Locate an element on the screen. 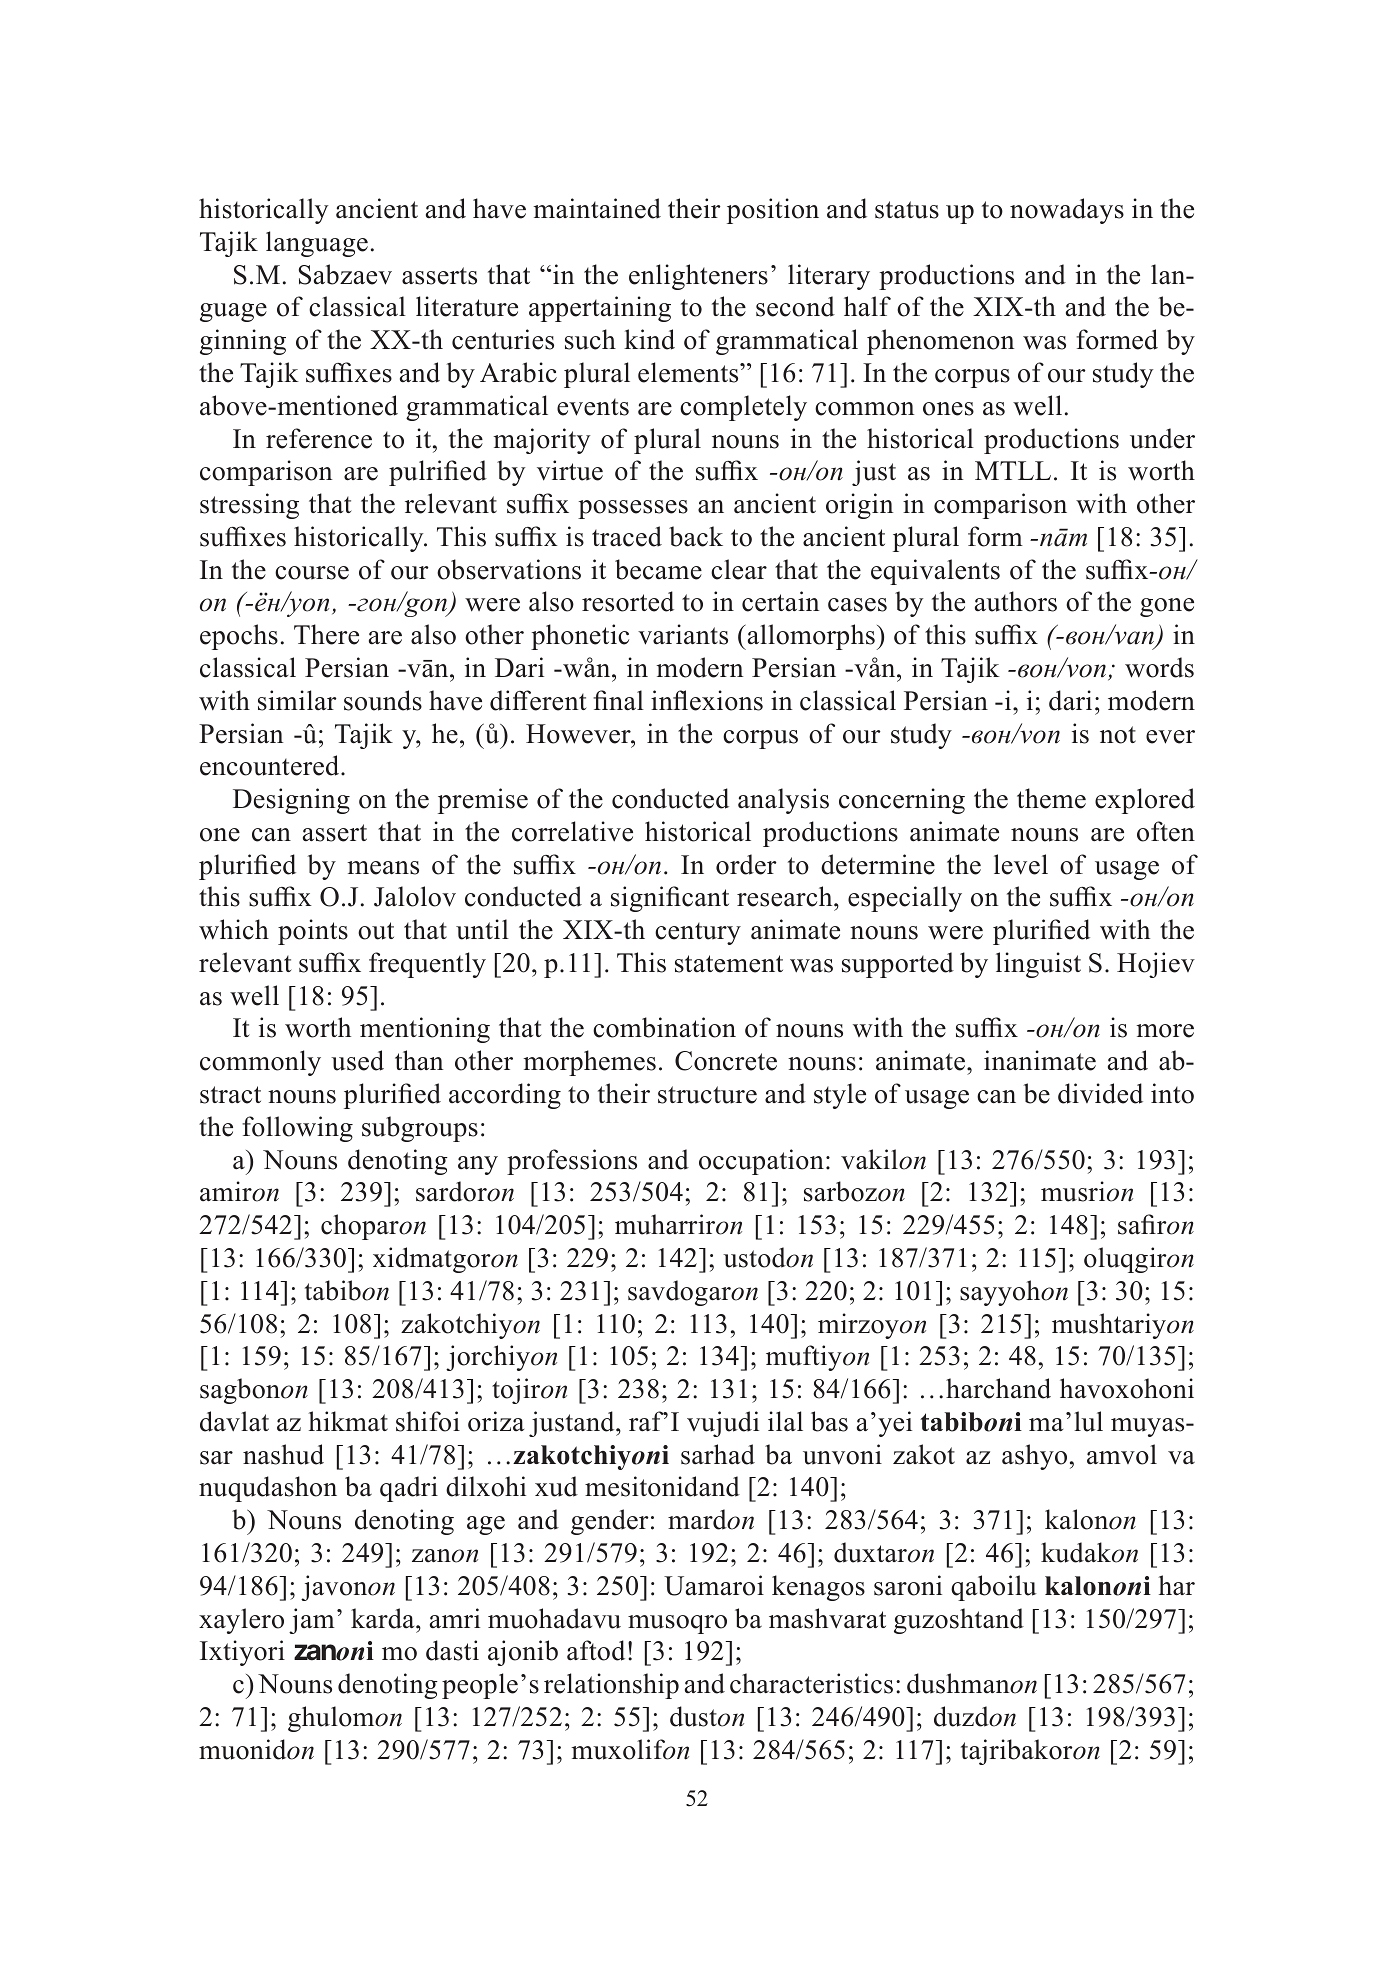 This screenshot has height=1971, width=1394. relationship is located at coordinates (611, 1686).
